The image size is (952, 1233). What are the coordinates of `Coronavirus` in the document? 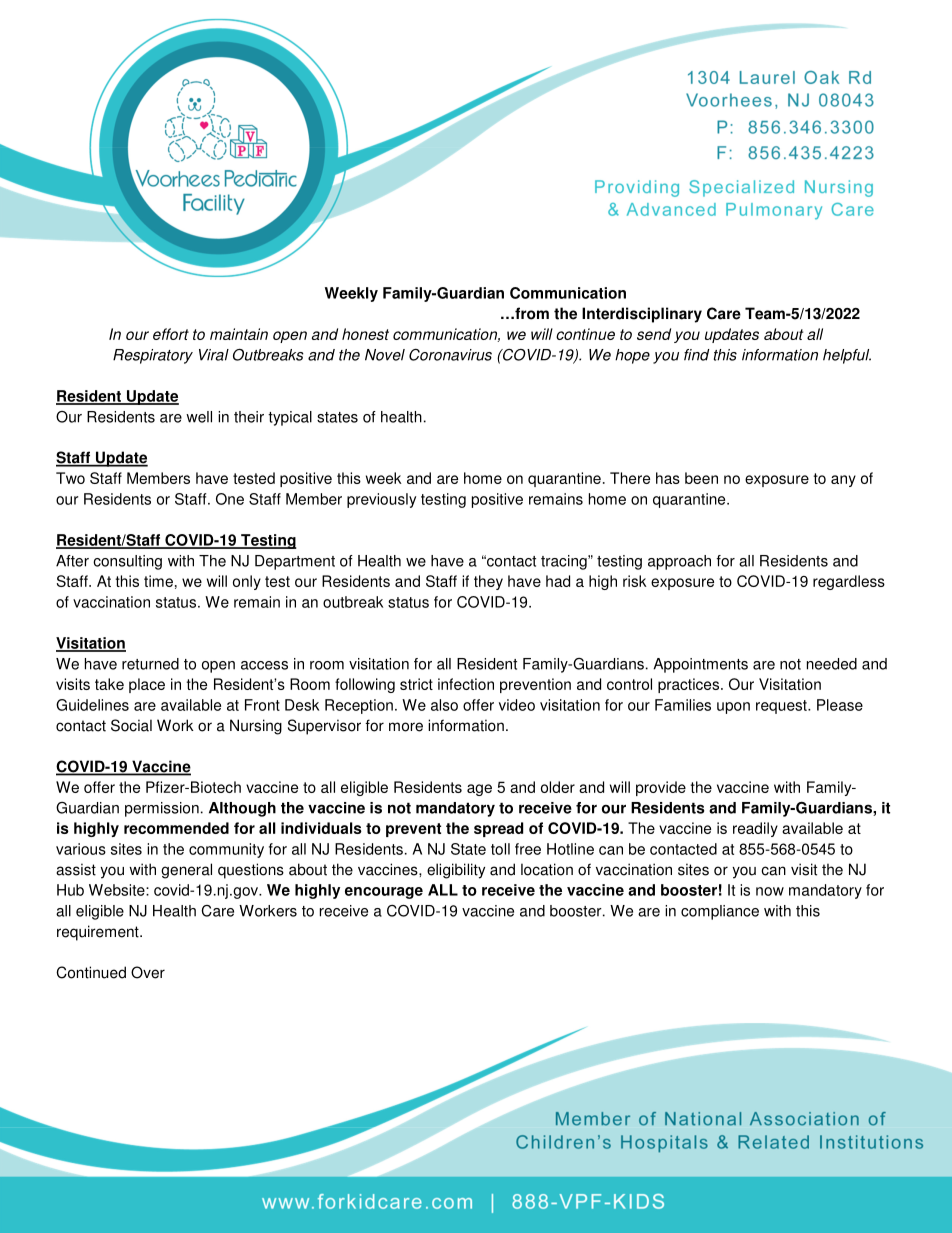 It's located at (450, 355).
